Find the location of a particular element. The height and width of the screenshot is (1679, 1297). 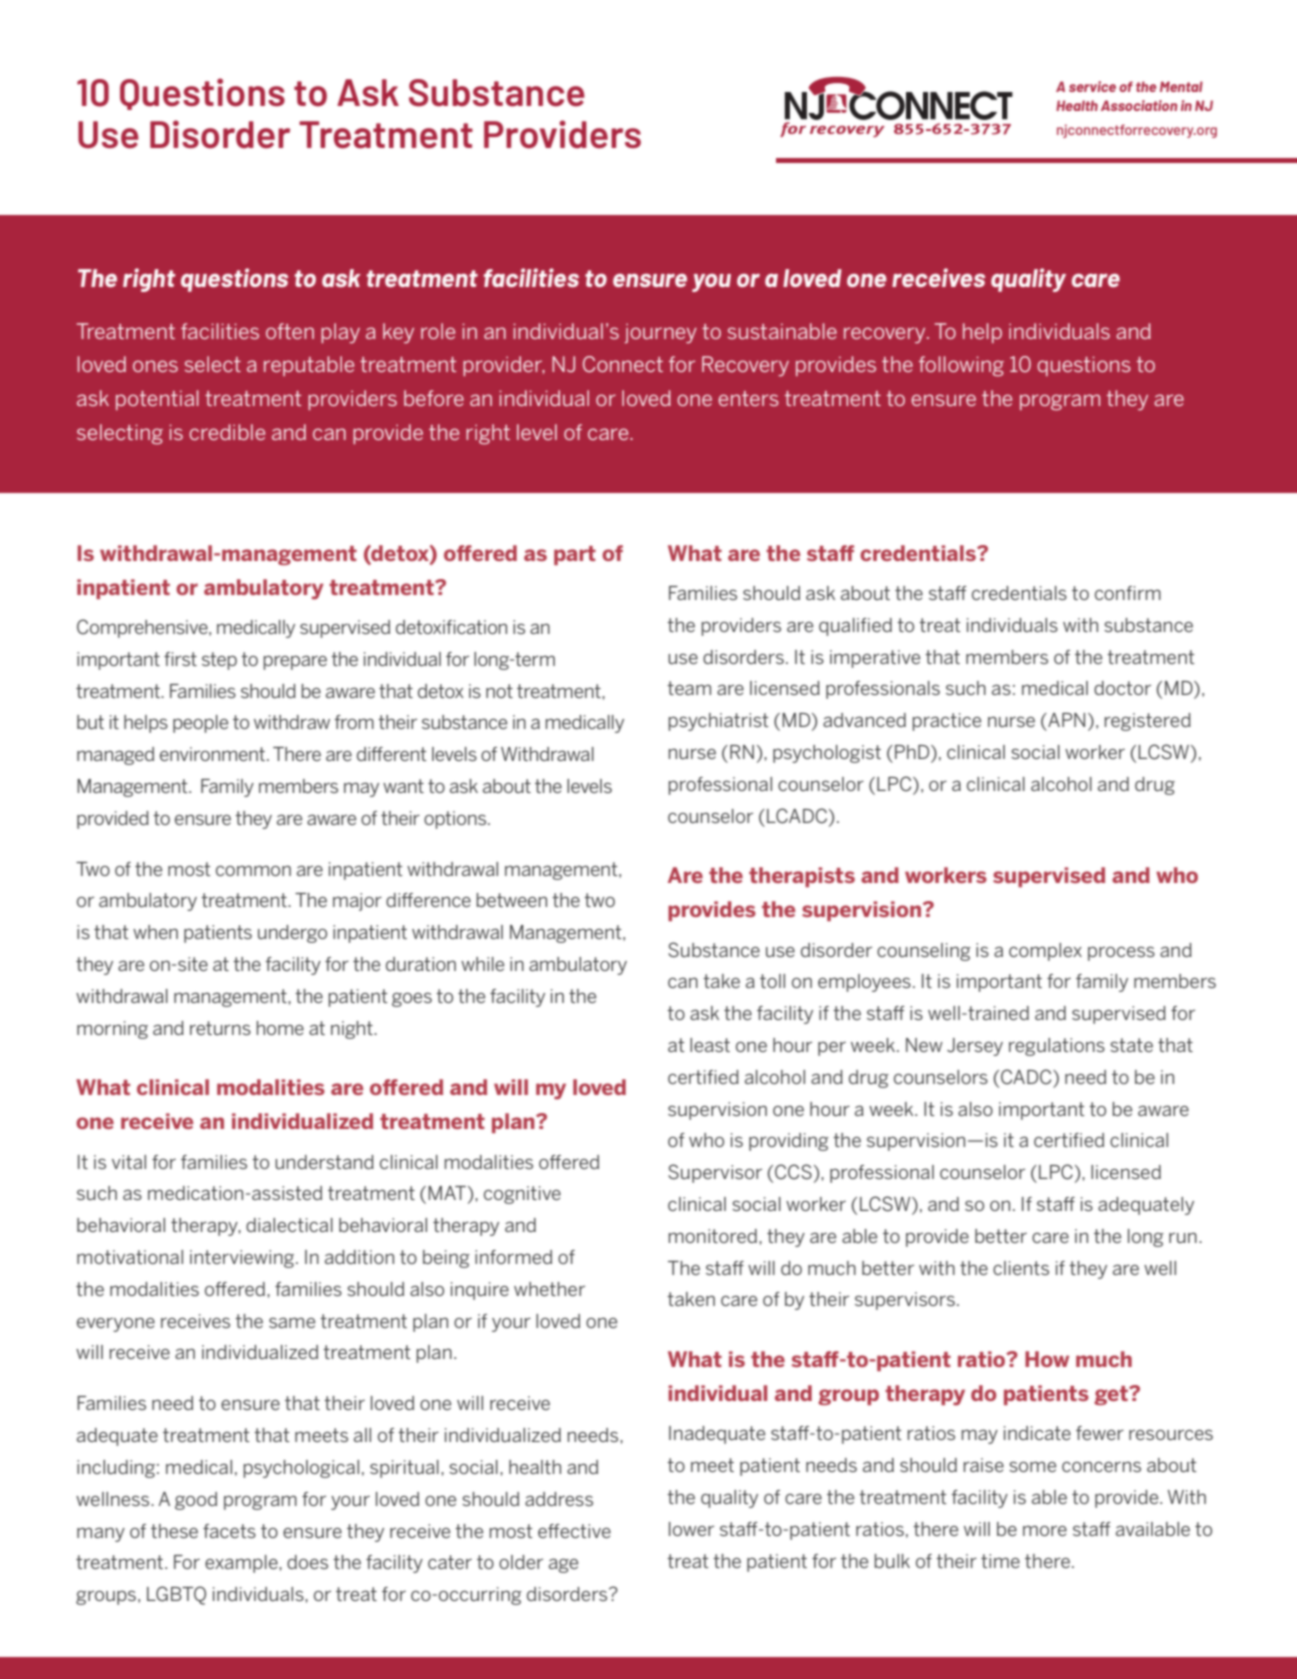

confirm is located at coordinates (1128, 593).
